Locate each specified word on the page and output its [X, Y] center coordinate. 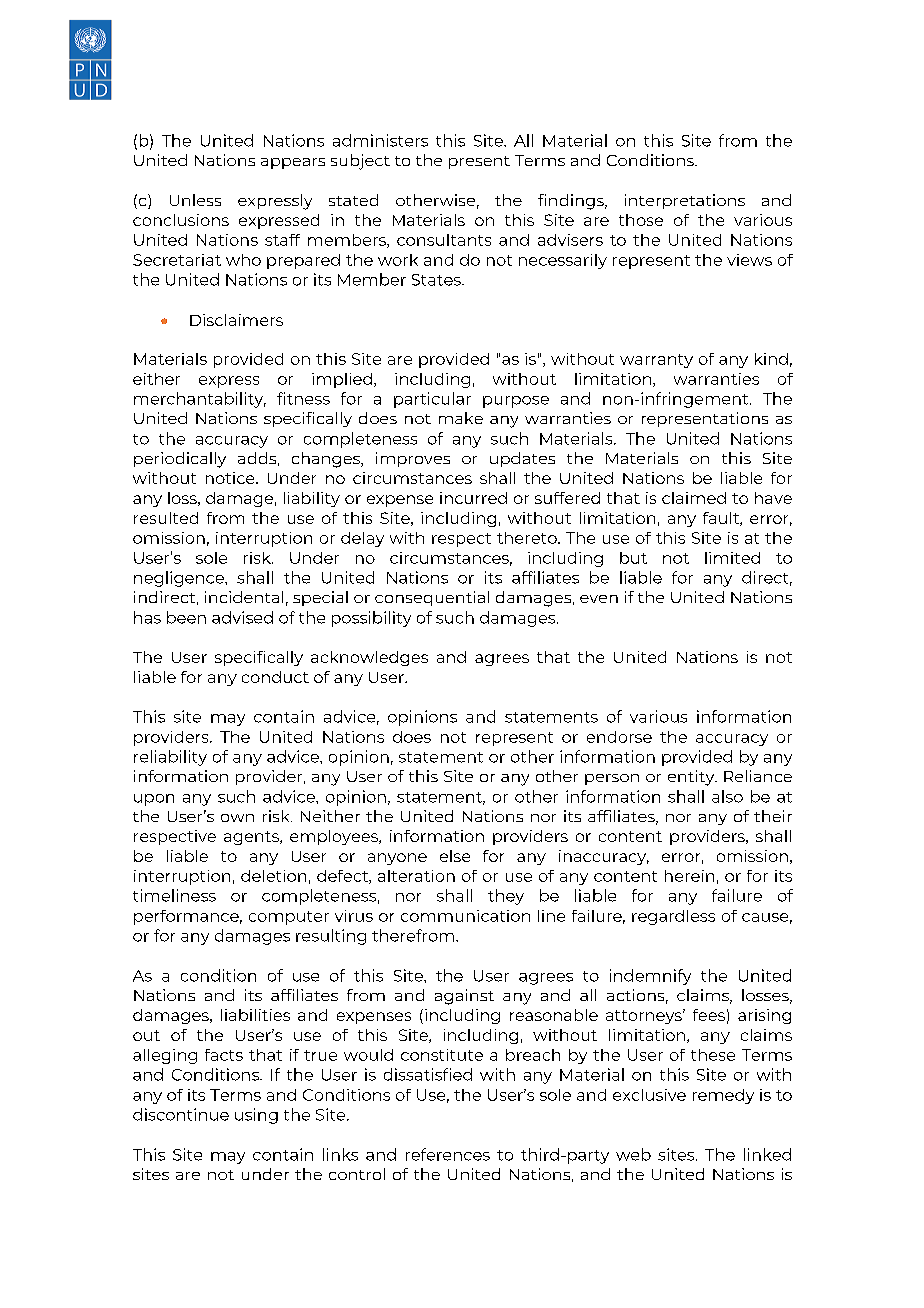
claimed [694, 498]
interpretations [685, 201]
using [256, 1116]
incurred [473, 498]
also [727, 796]
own [237, 818]
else [455, 856]
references [448, 1154]
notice [231, 478]
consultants [444, 240]
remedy [723, 1096]
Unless [195, 200]
